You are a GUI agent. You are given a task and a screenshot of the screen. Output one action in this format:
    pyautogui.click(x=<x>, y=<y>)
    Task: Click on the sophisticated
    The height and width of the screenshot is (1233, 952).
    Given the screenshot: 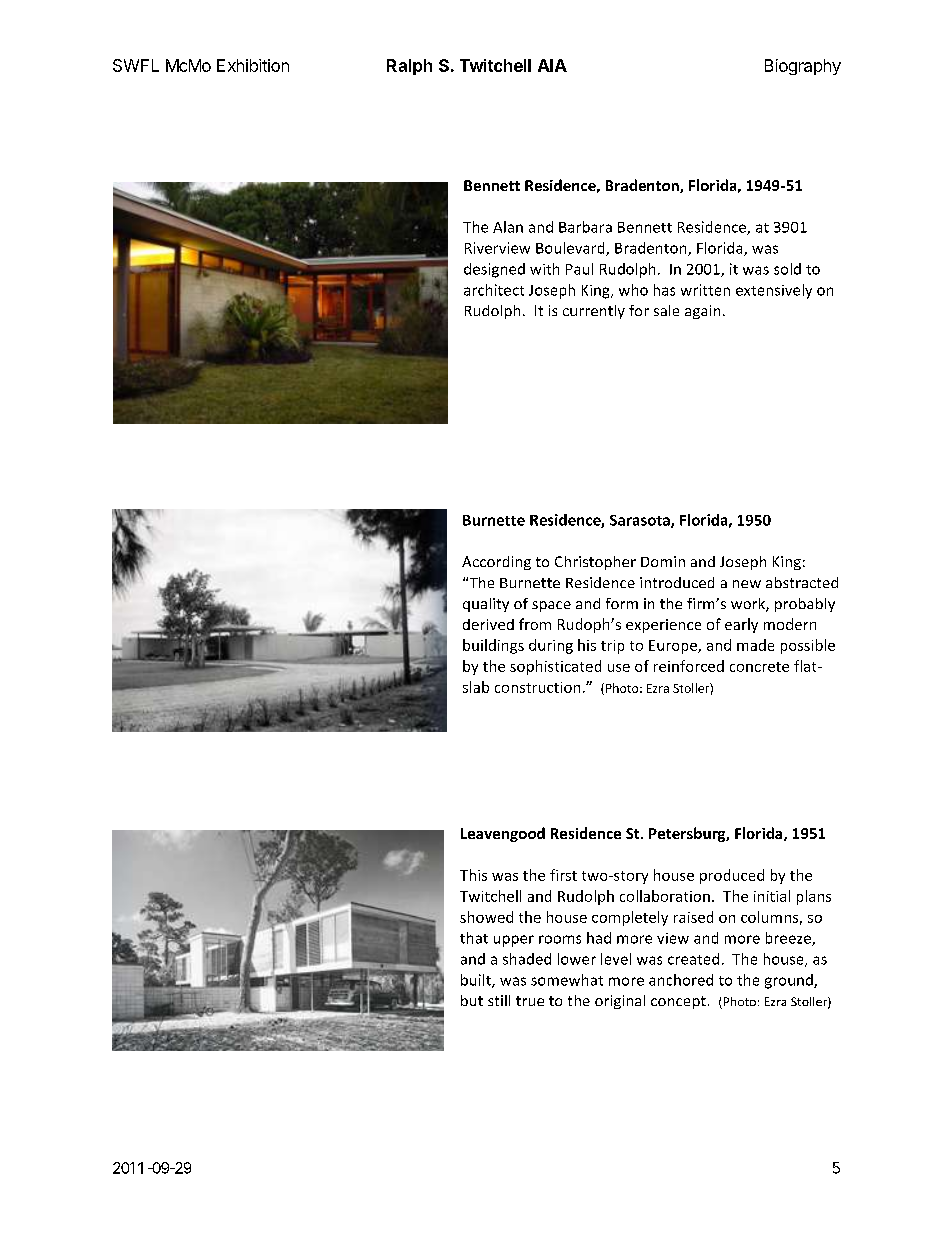 What is the action you would take?
    pyautogui.click(x=555, y=667)
